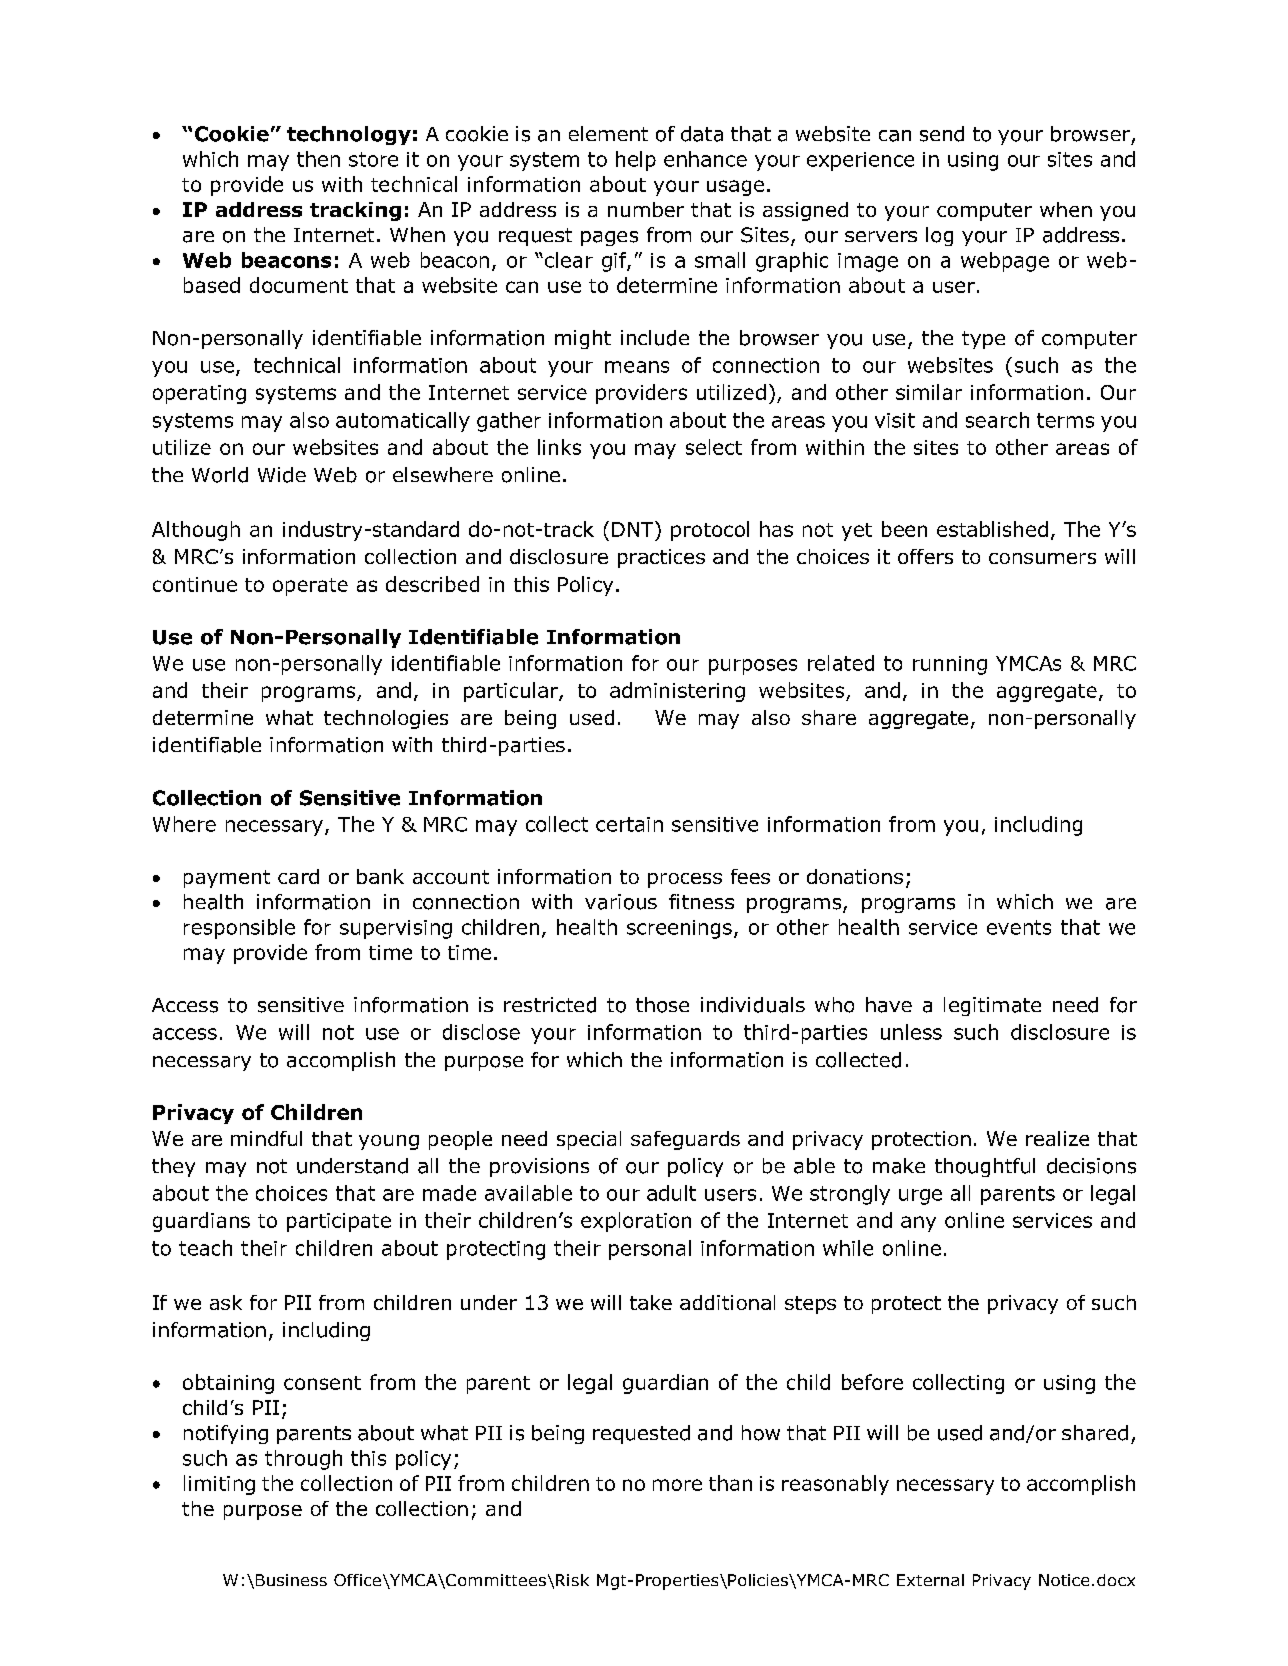 The width and height of the screenshot is (1288, 1666). Describe the element at coordinates (219, 1485) in the screenshot. I see `limiting` at that location.
